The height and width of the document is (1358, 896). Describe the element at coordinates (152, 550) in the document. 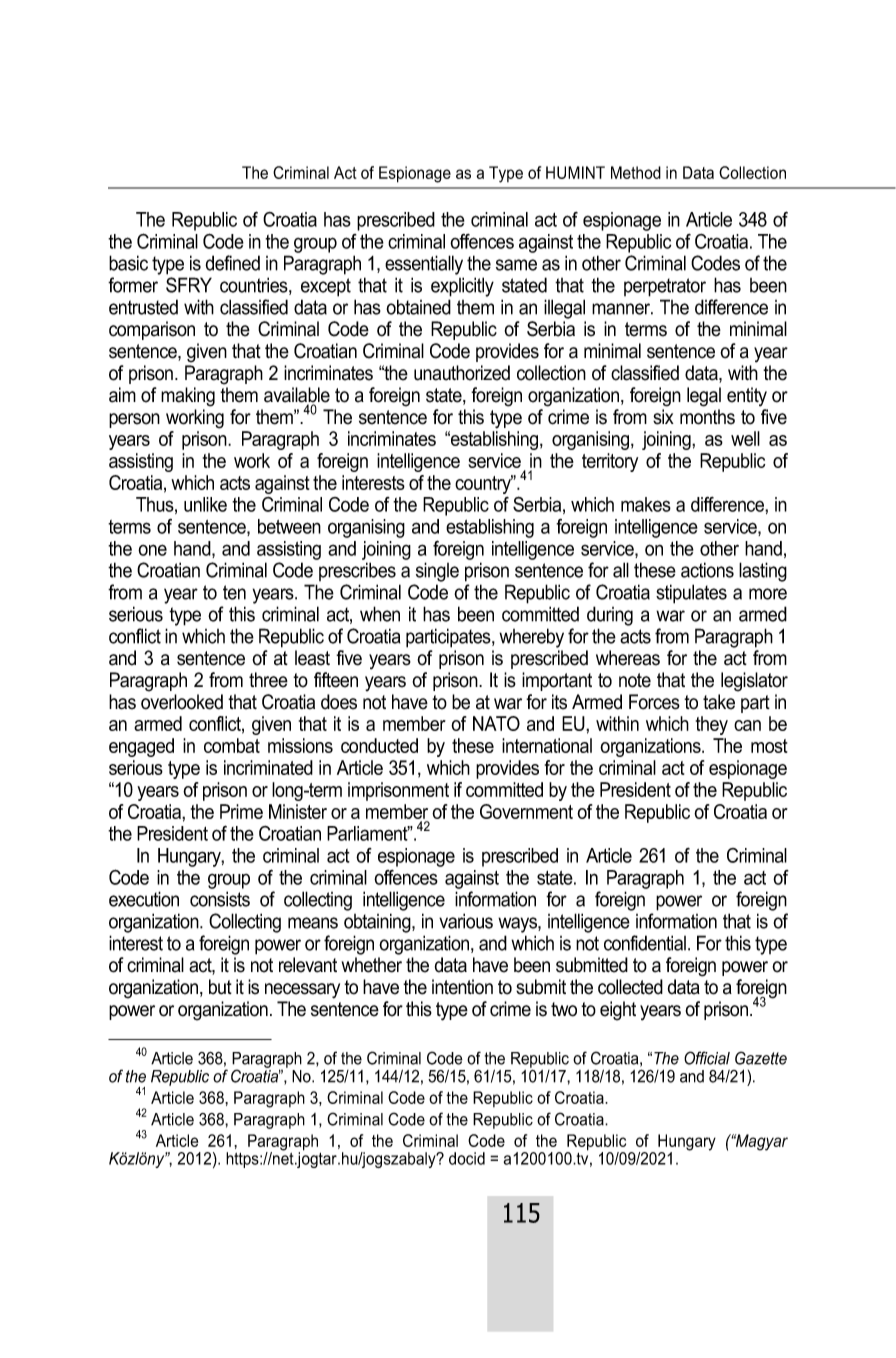

I see `one` at that location.
